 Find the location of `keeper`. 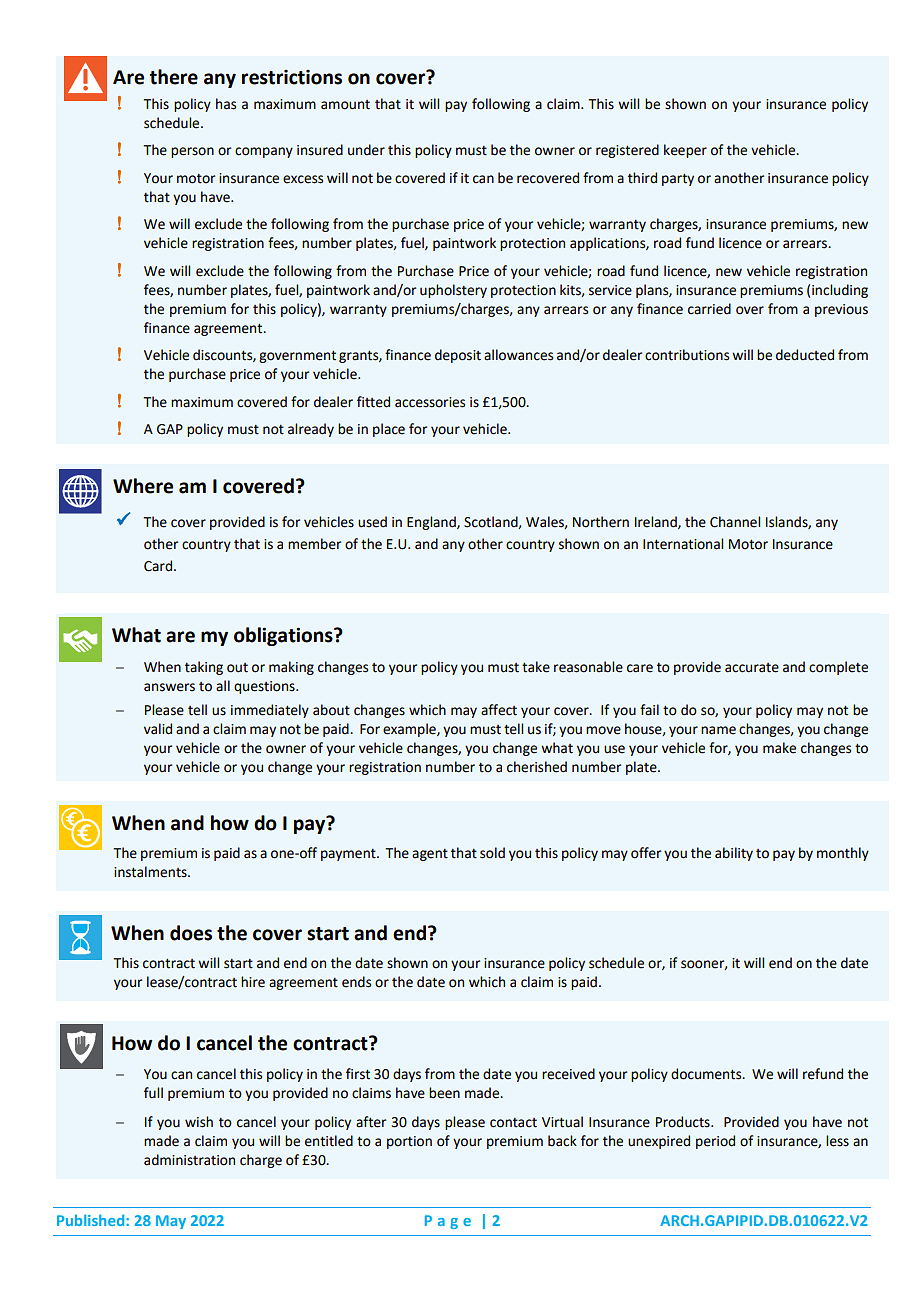

keeper is located at coordinates (685, 151).
